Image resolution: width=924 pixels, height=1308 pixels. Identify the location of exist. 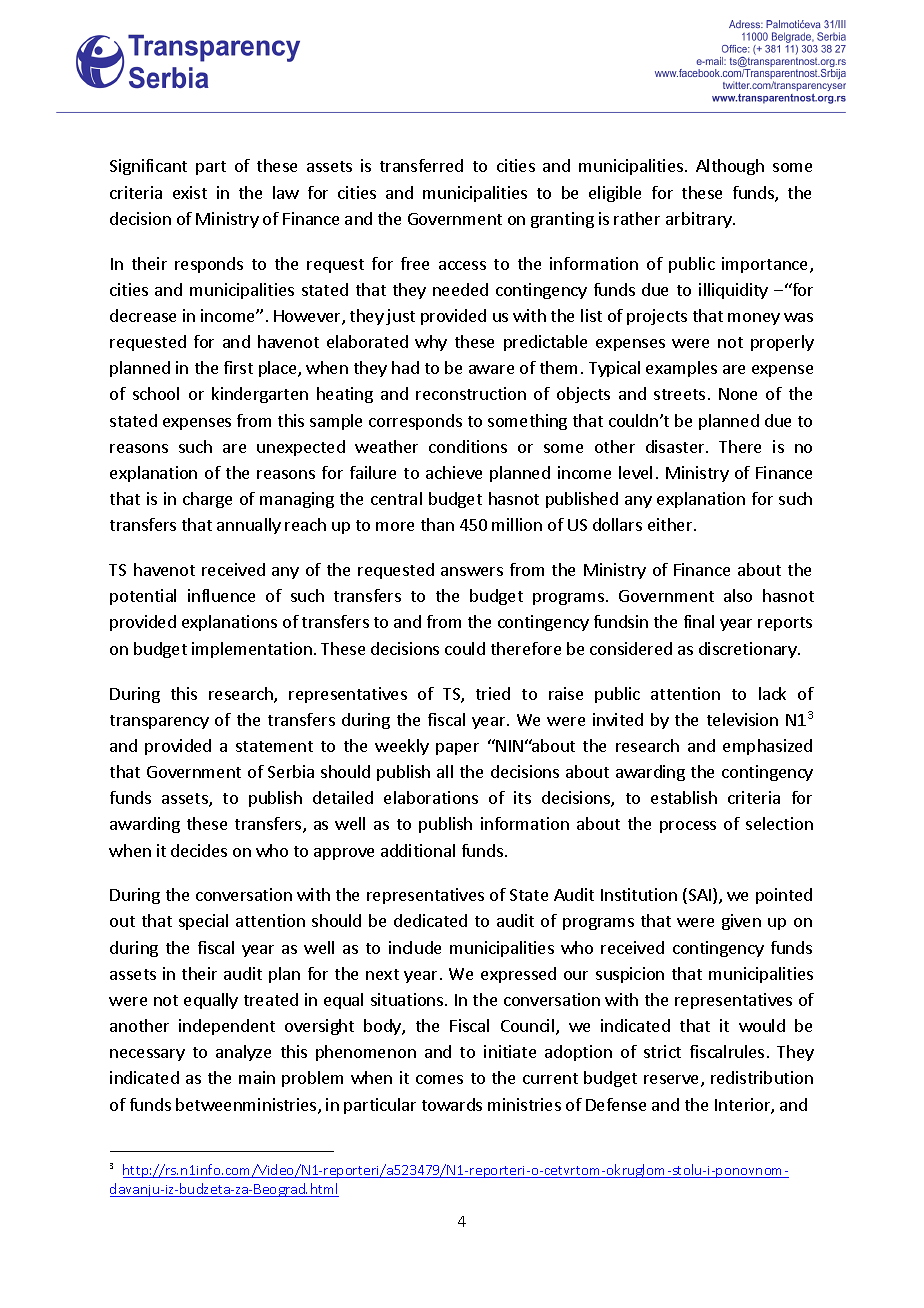
(190, 192).
